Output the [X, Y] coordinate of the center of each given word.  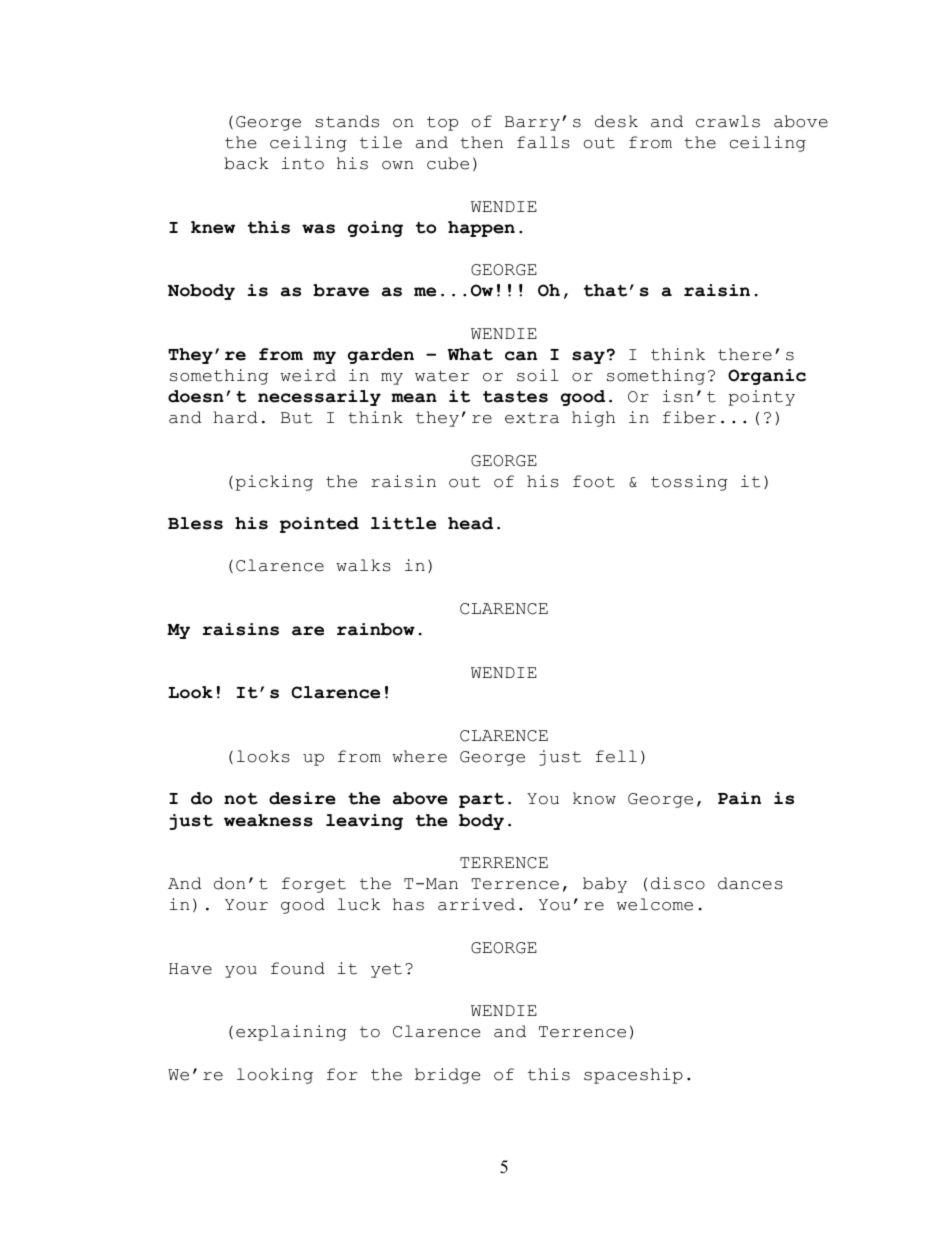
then [481, 142]
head [470, 523]
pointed [319, 525]
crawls [728, 121]
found [298, 968]
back [246, 163]
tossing [689, 483]
